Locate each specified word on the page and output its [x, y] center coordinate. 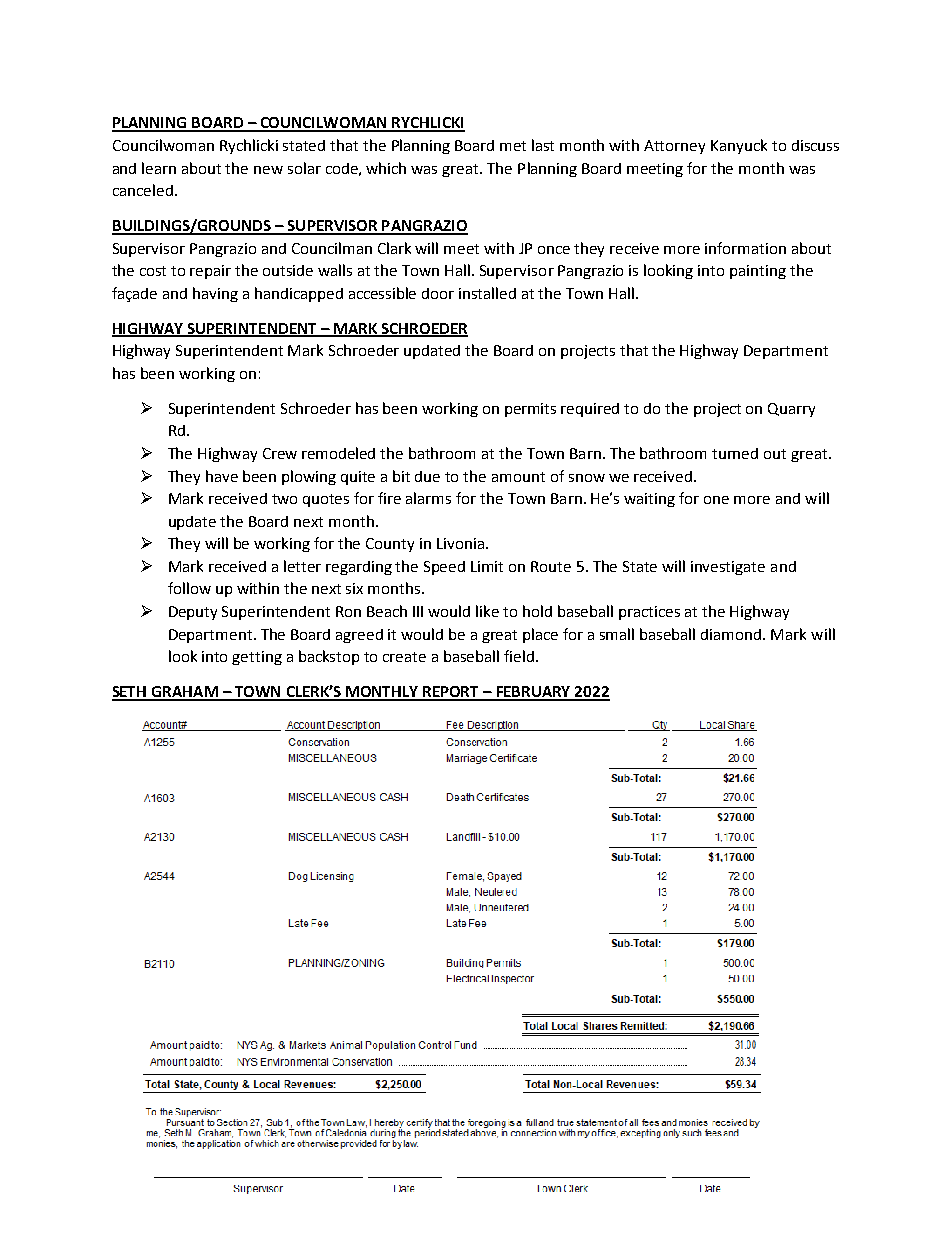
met [513, 146]
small [617, 634]
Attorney [674, 147]
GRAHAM [185, 693]
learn [159, 168]
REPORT [451, 693]
